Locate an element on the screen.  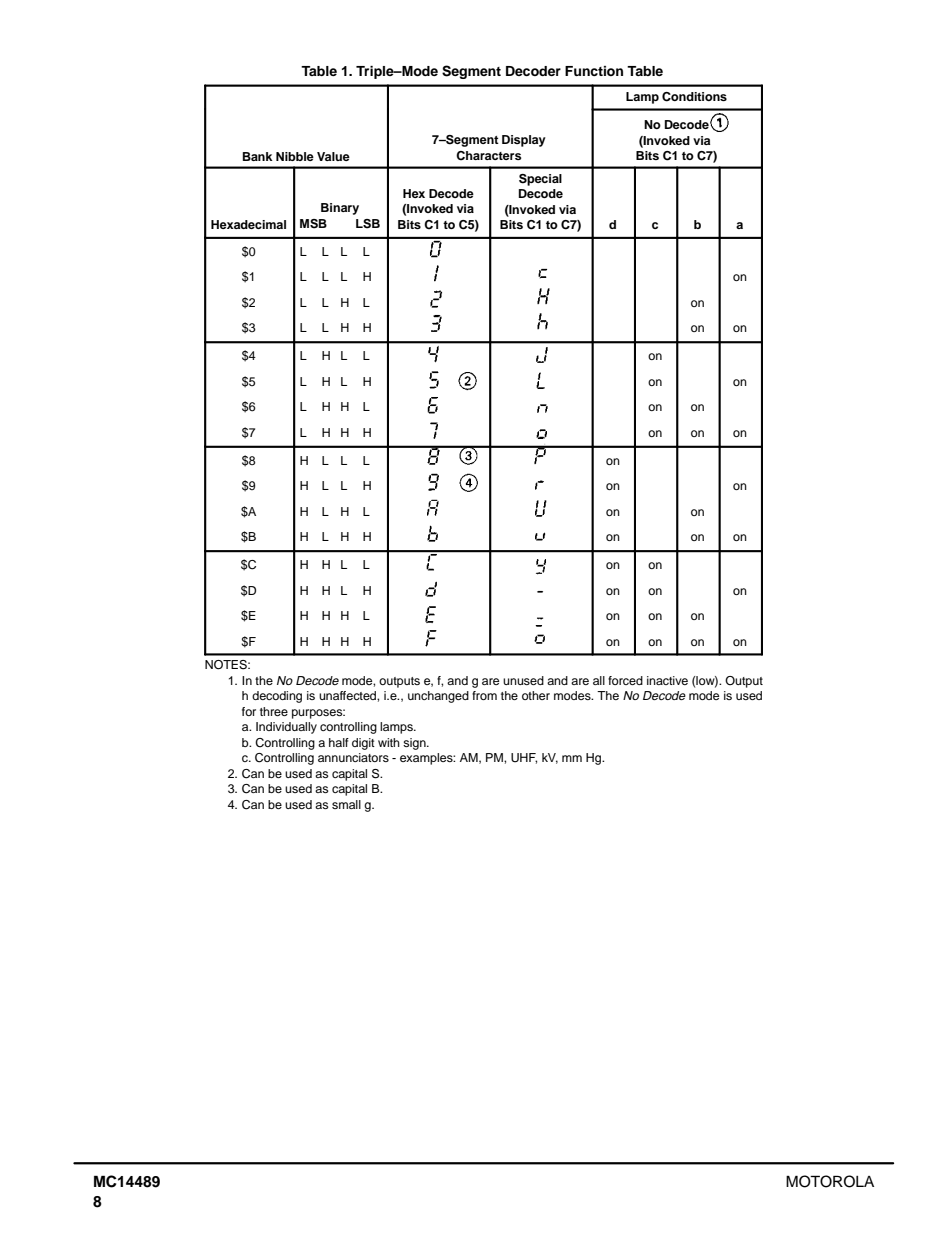
MOTOROLA is located at coordinates (830, 1181).
